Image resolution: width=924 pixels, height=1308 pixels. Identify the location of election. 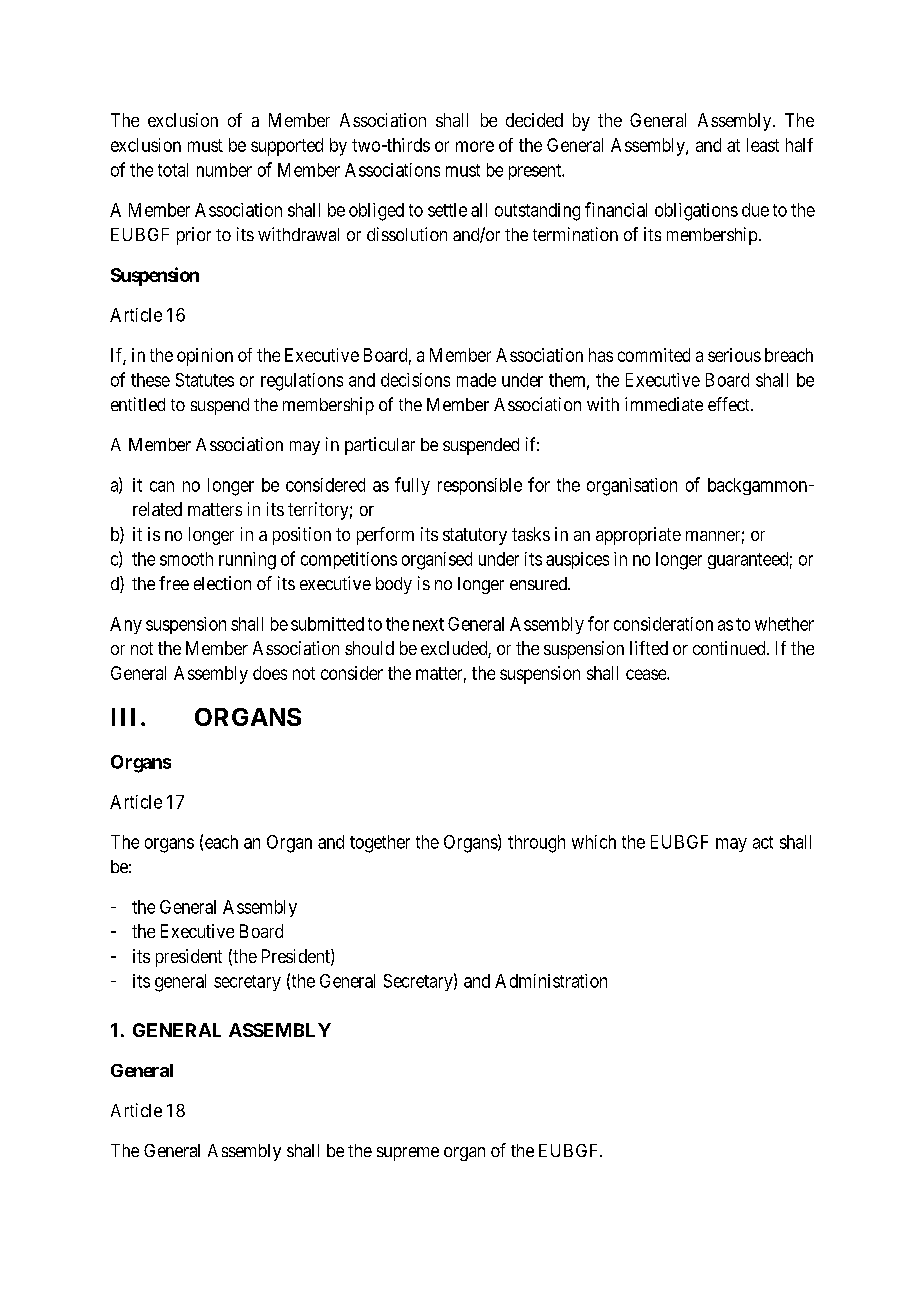
(222, 583).
